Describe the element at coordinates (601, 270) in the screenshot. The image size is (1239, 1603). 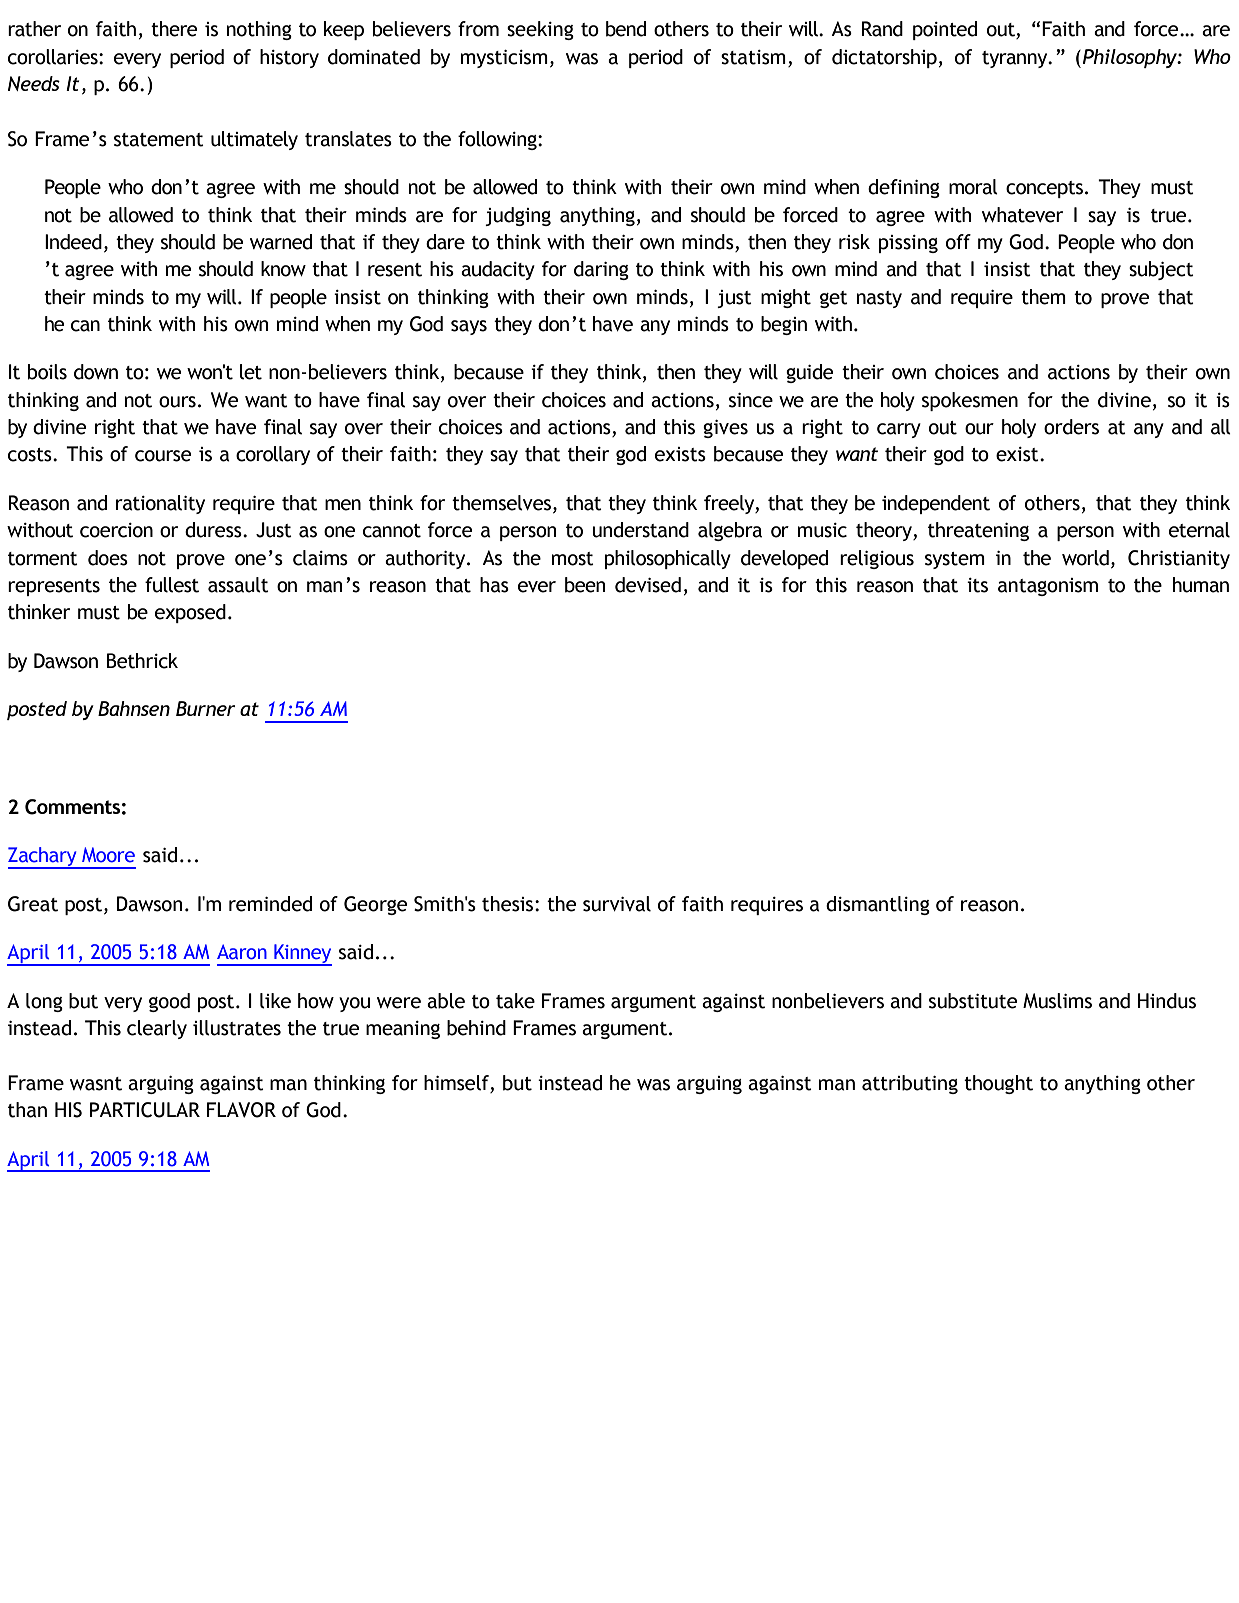
I see `daring` at that location.
